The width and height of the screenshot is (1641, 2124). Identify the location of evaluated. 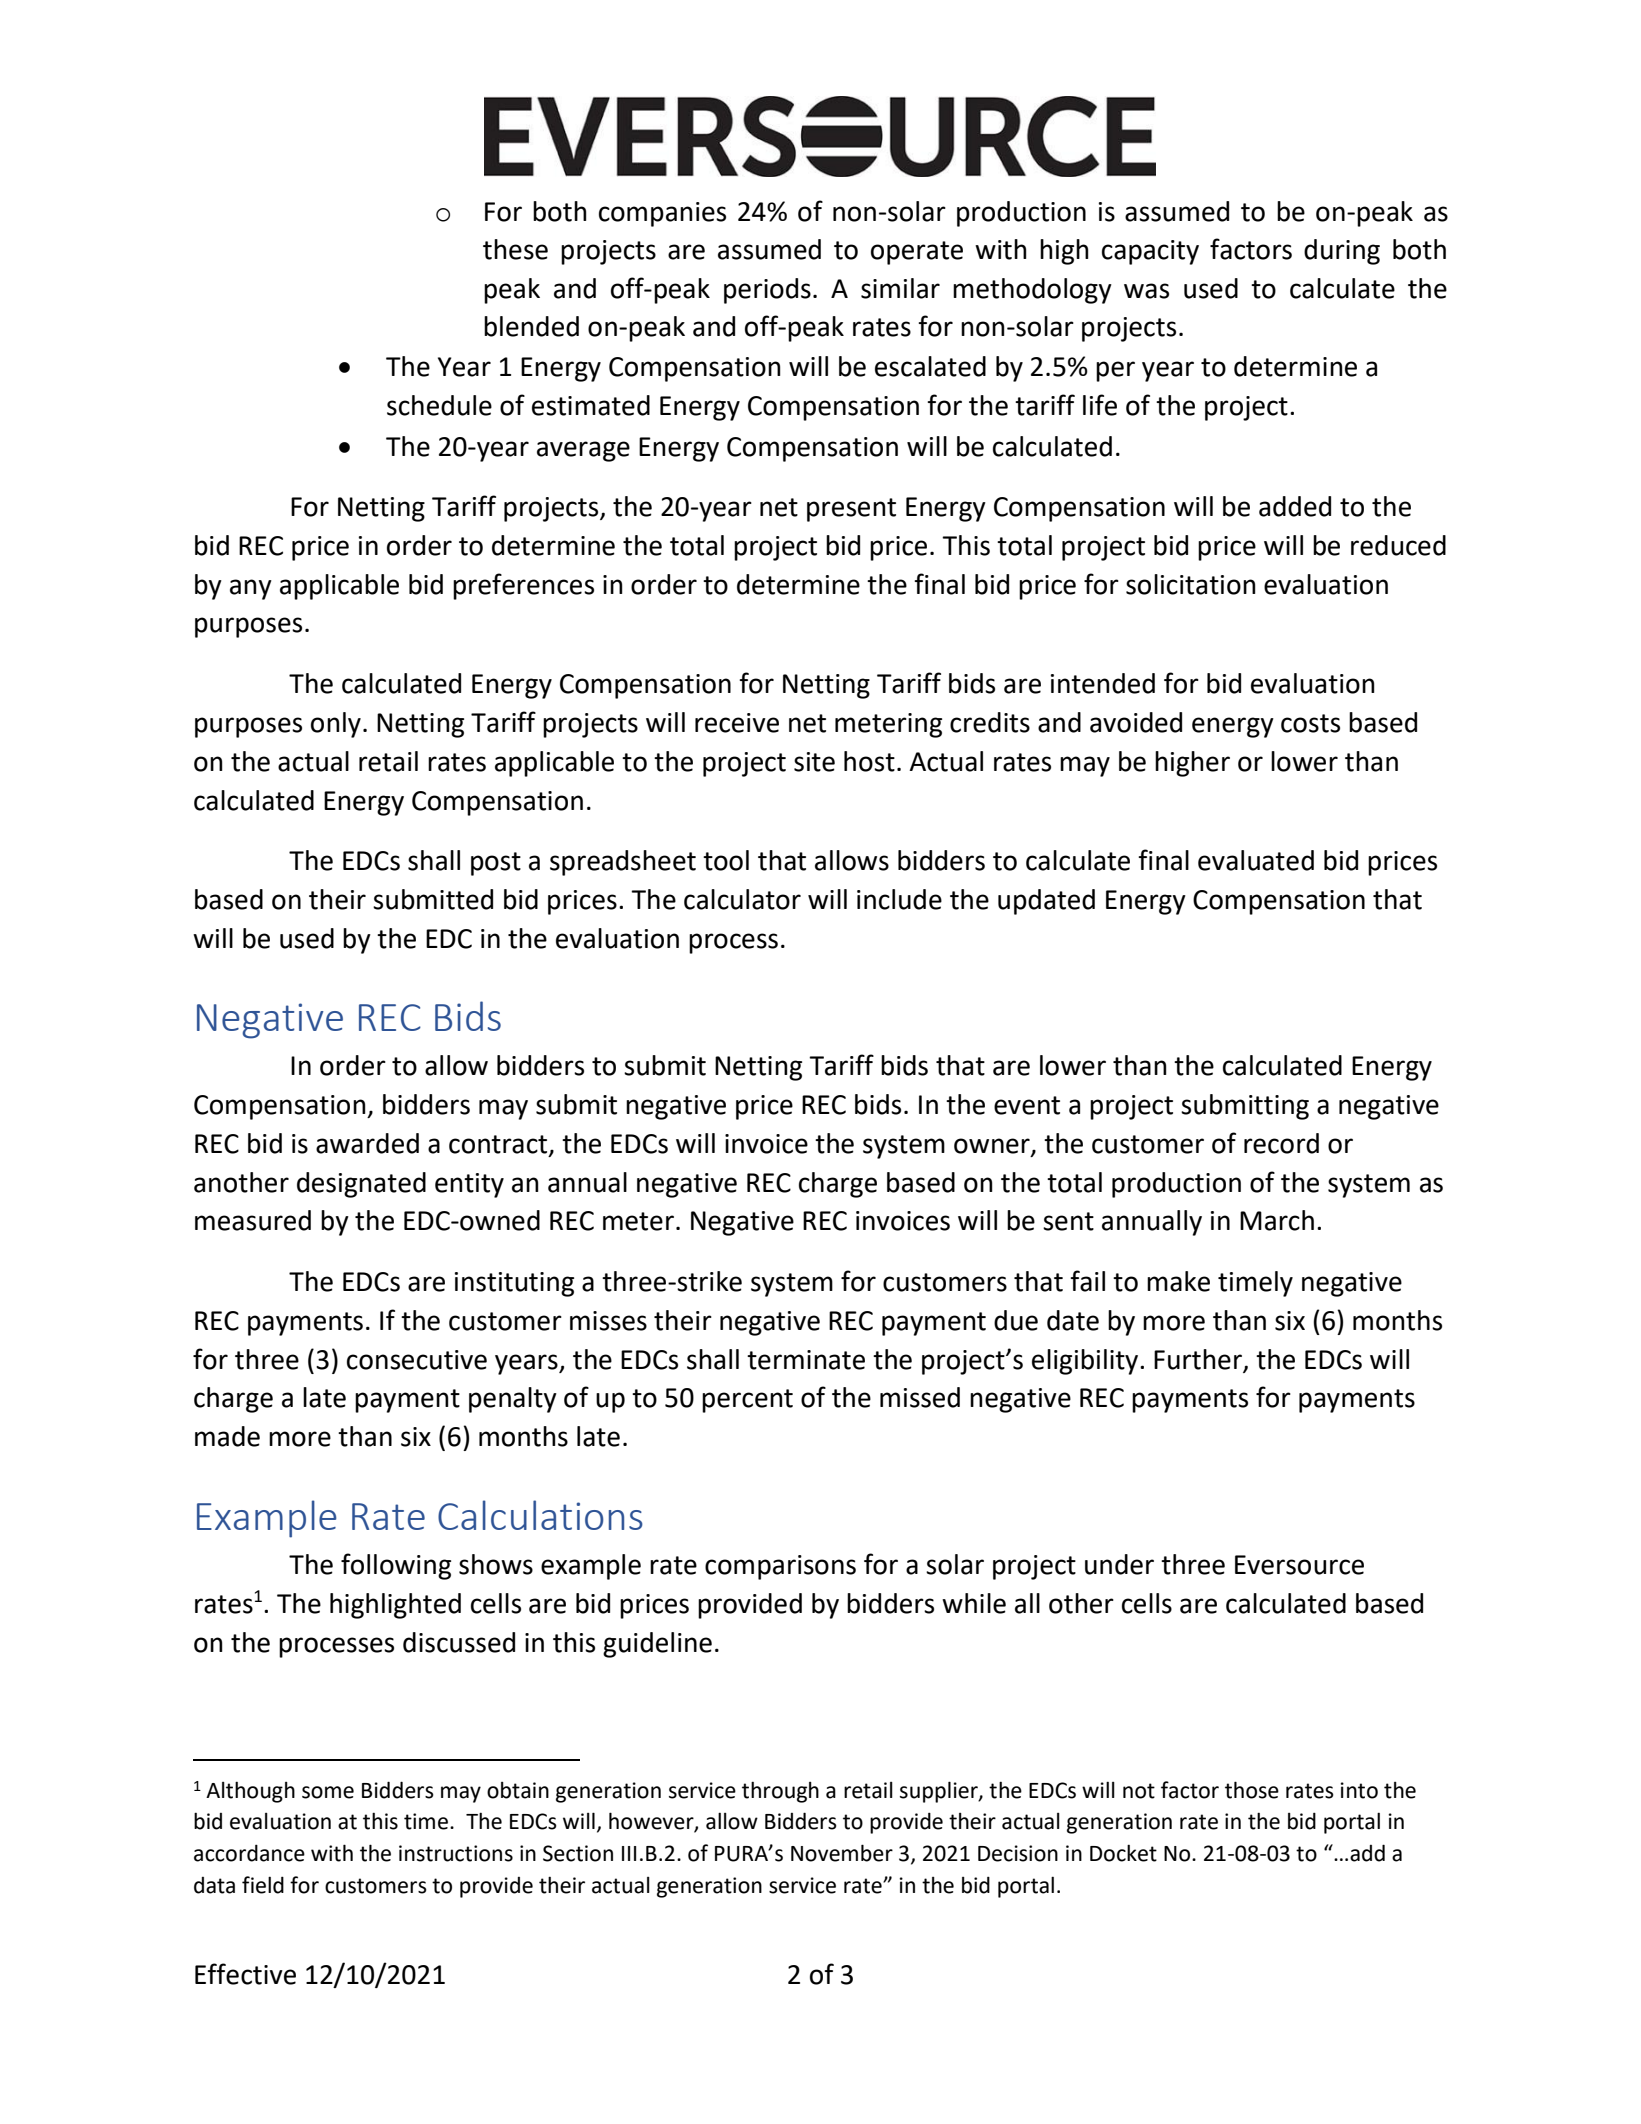
(1256, 860).
